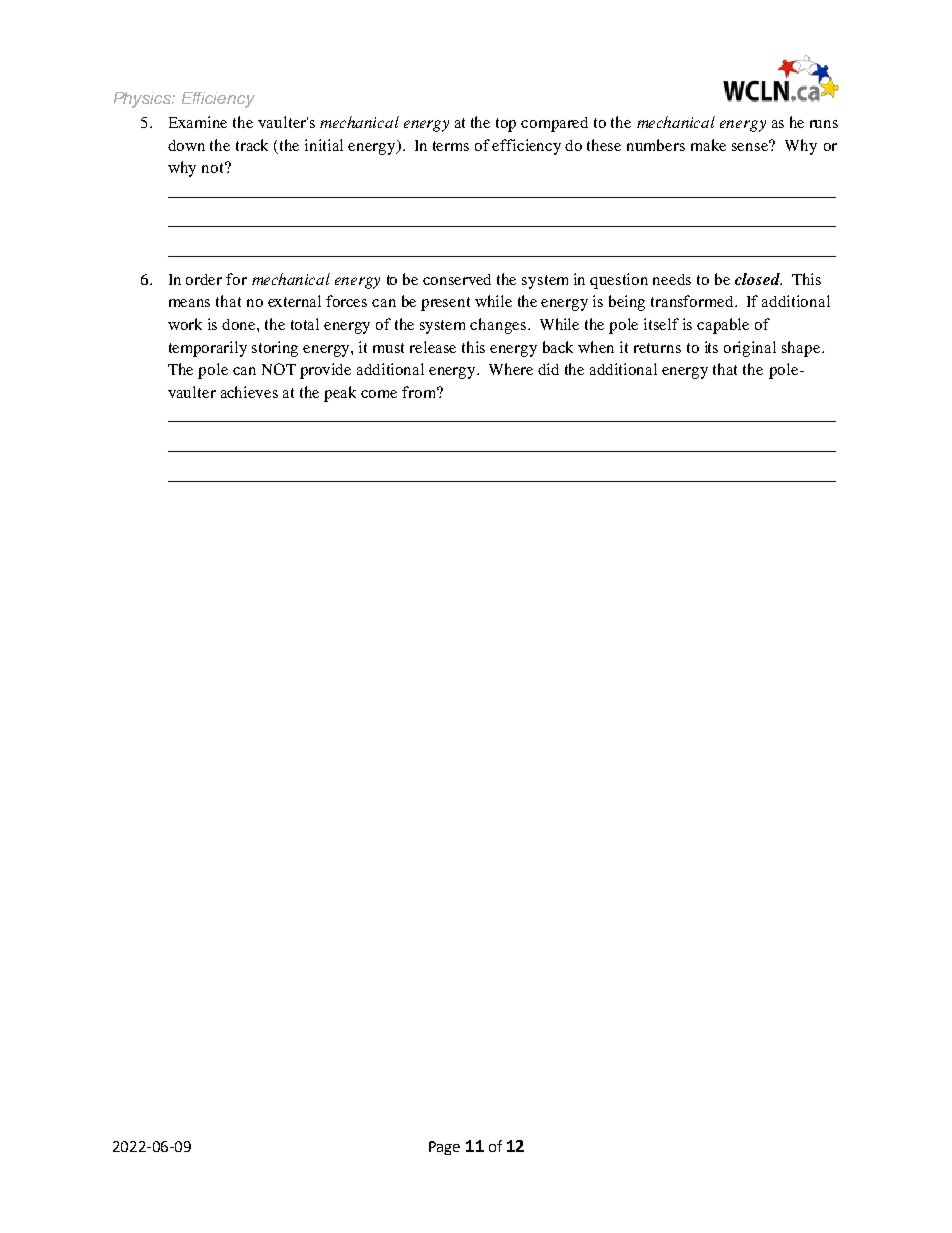  What do you see at coordinates (198, 122) in the page?
I see `Examine` at bounding box center [198, 122].
